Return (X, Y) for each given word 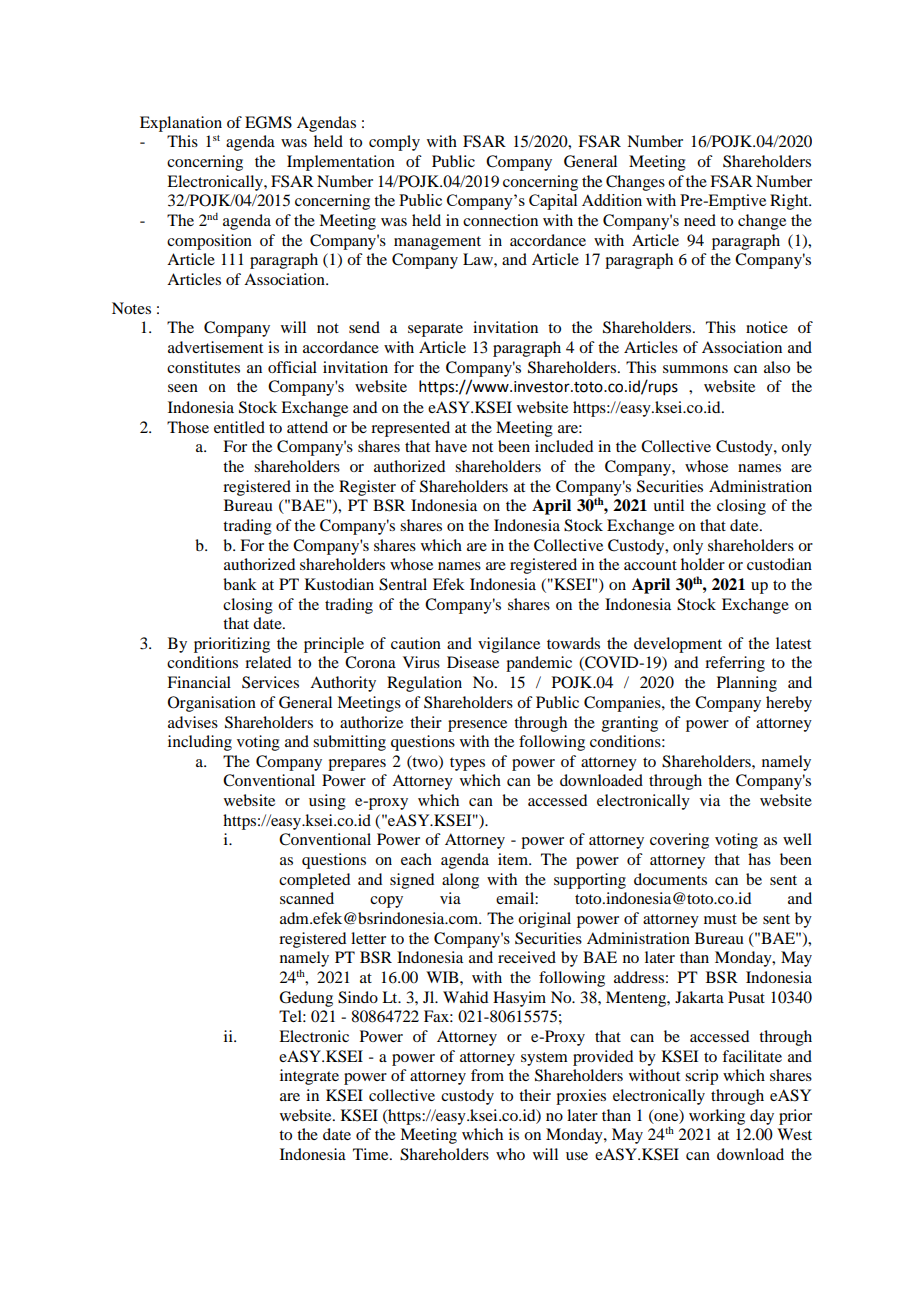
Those (188, 427)
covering (679, 841)
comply (394, 143)
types (467, 764)
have (451, 446)
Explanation (181, 124)
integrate (309, 1077)
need (700, 220)
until (668, 505)
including (200, 743)
